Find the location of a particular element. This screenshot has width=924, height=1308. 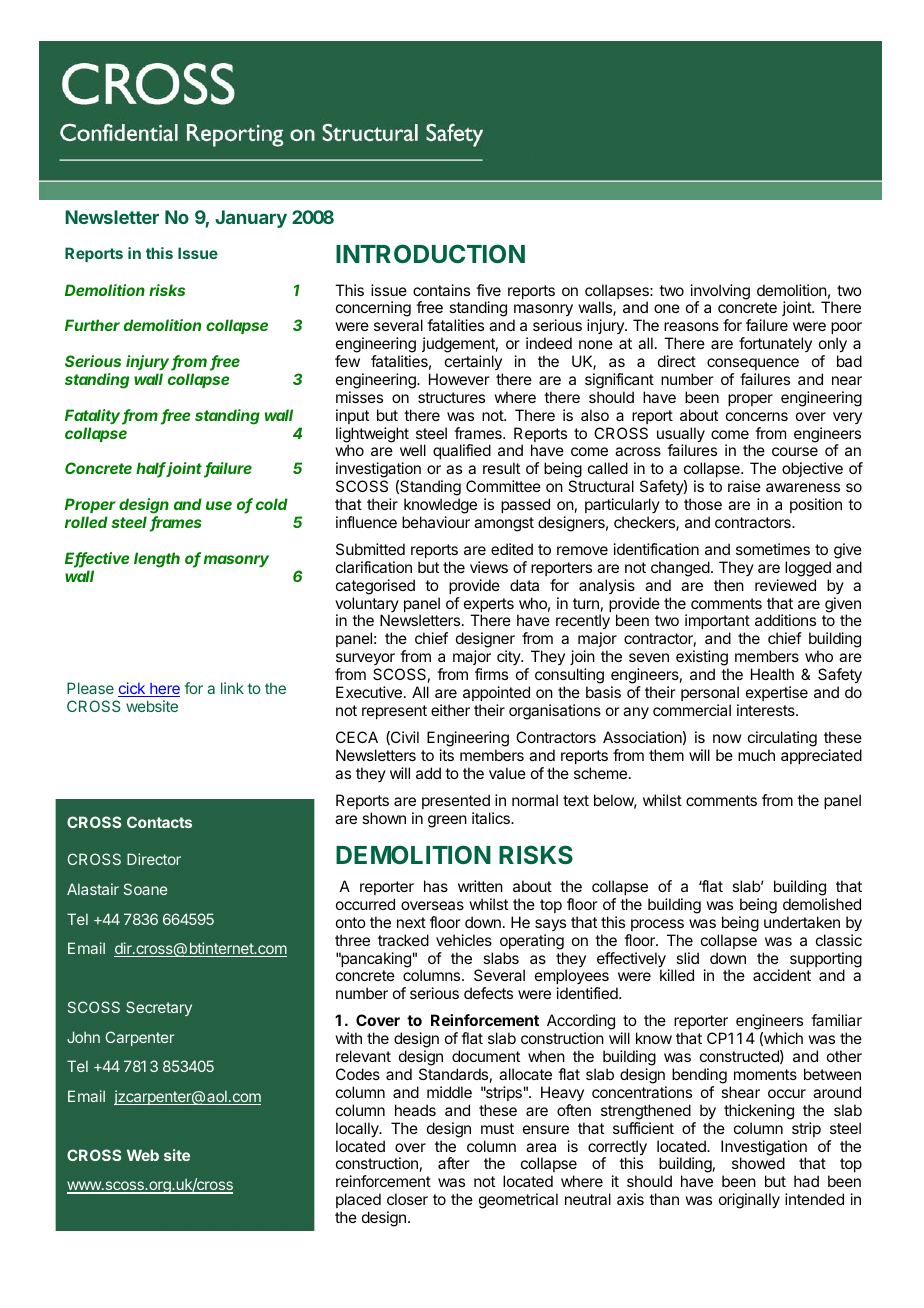

undertaken is located at coordinates (802, 922).
